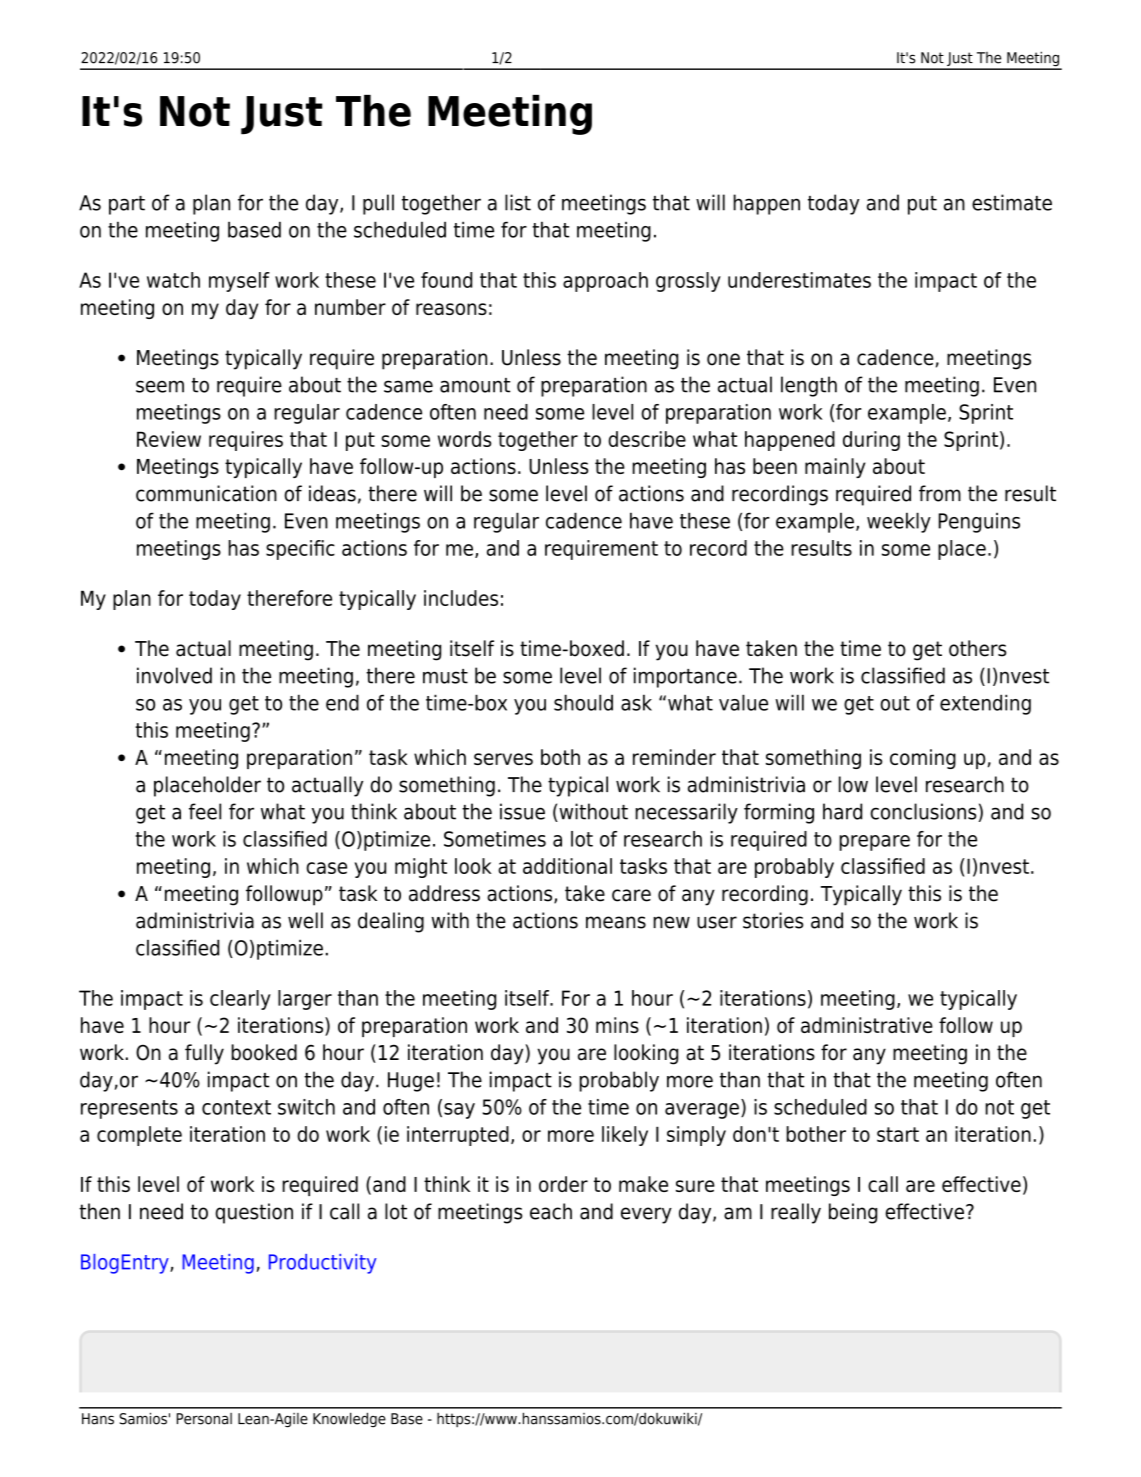  What do you see at coordinates (688, 282) in the page?
I see `grossly` at bounding box center [688, 282].
